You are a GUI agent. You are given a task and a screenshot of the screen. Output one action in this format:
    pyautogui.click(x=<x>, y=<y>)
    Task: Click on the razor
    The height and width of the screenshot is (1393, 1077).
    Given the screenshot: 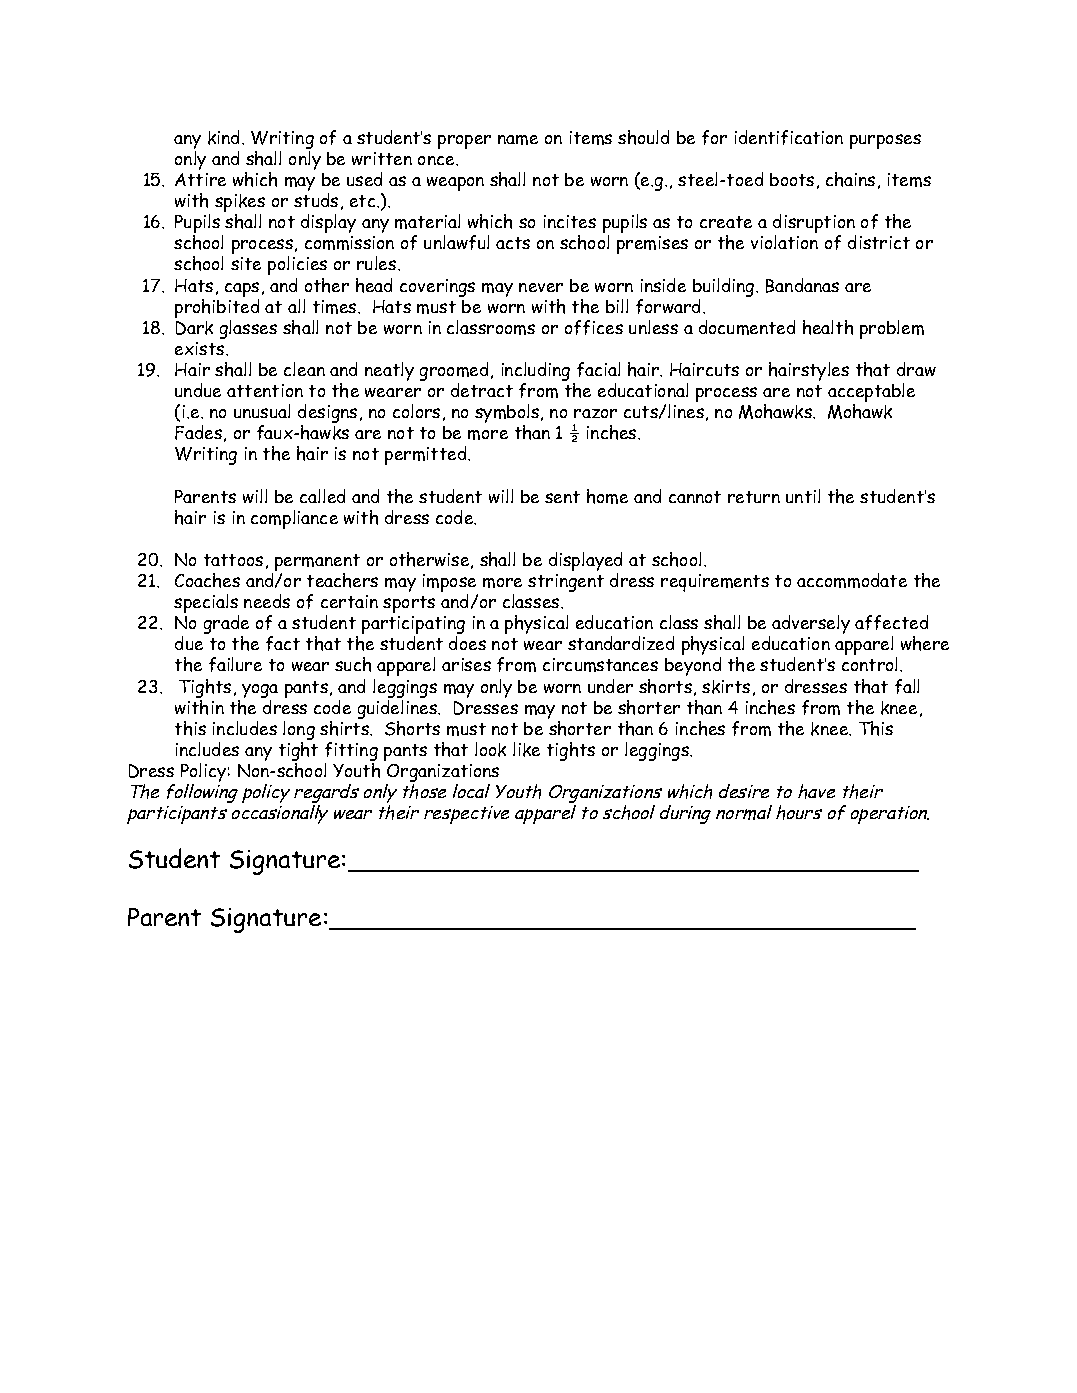 What is the action you would take?
    pyautogui.click(x=595, y=413)
